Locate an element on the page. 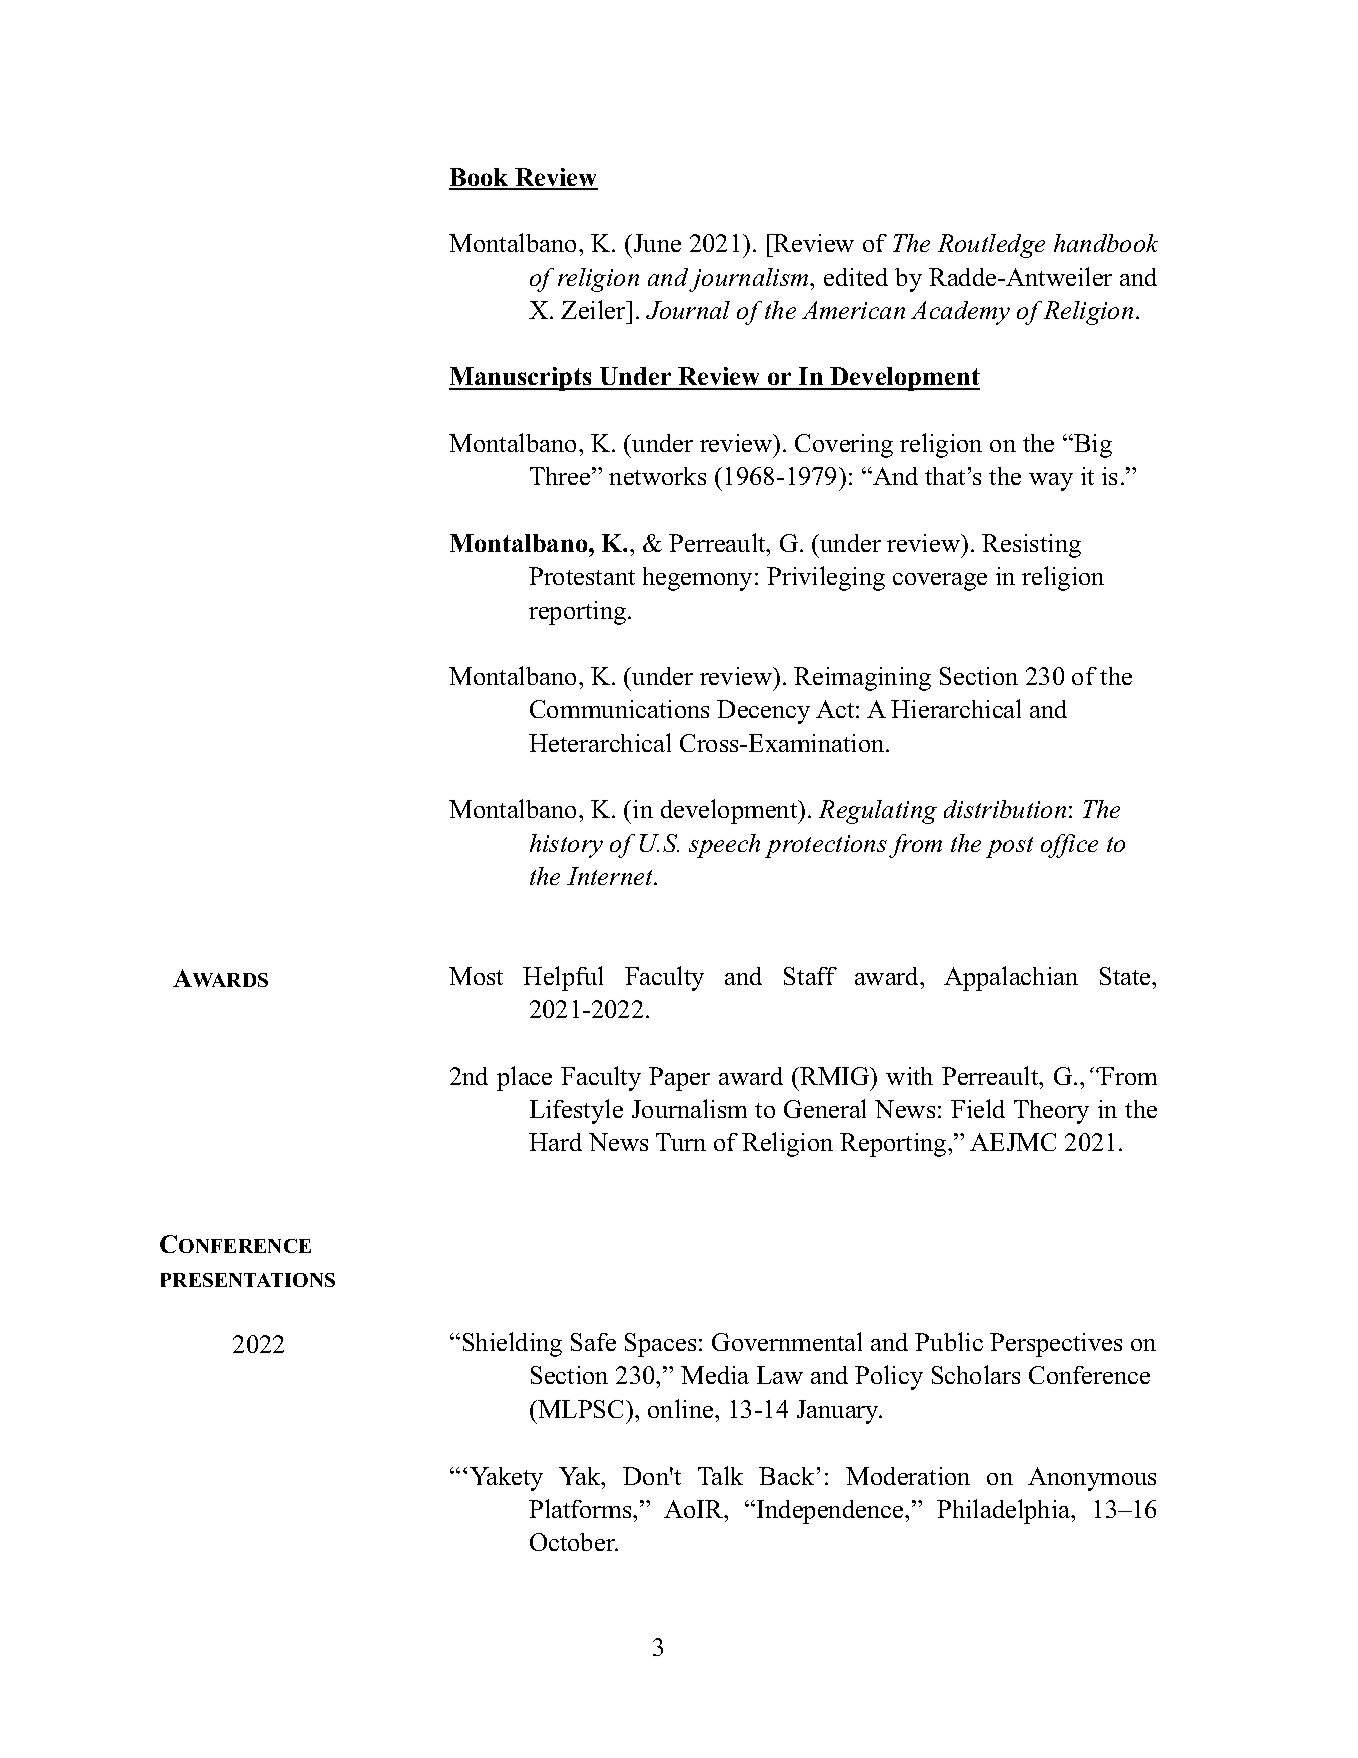 The image size is (1358, 1758). Yakety is located at coordinates (506, 1479).
